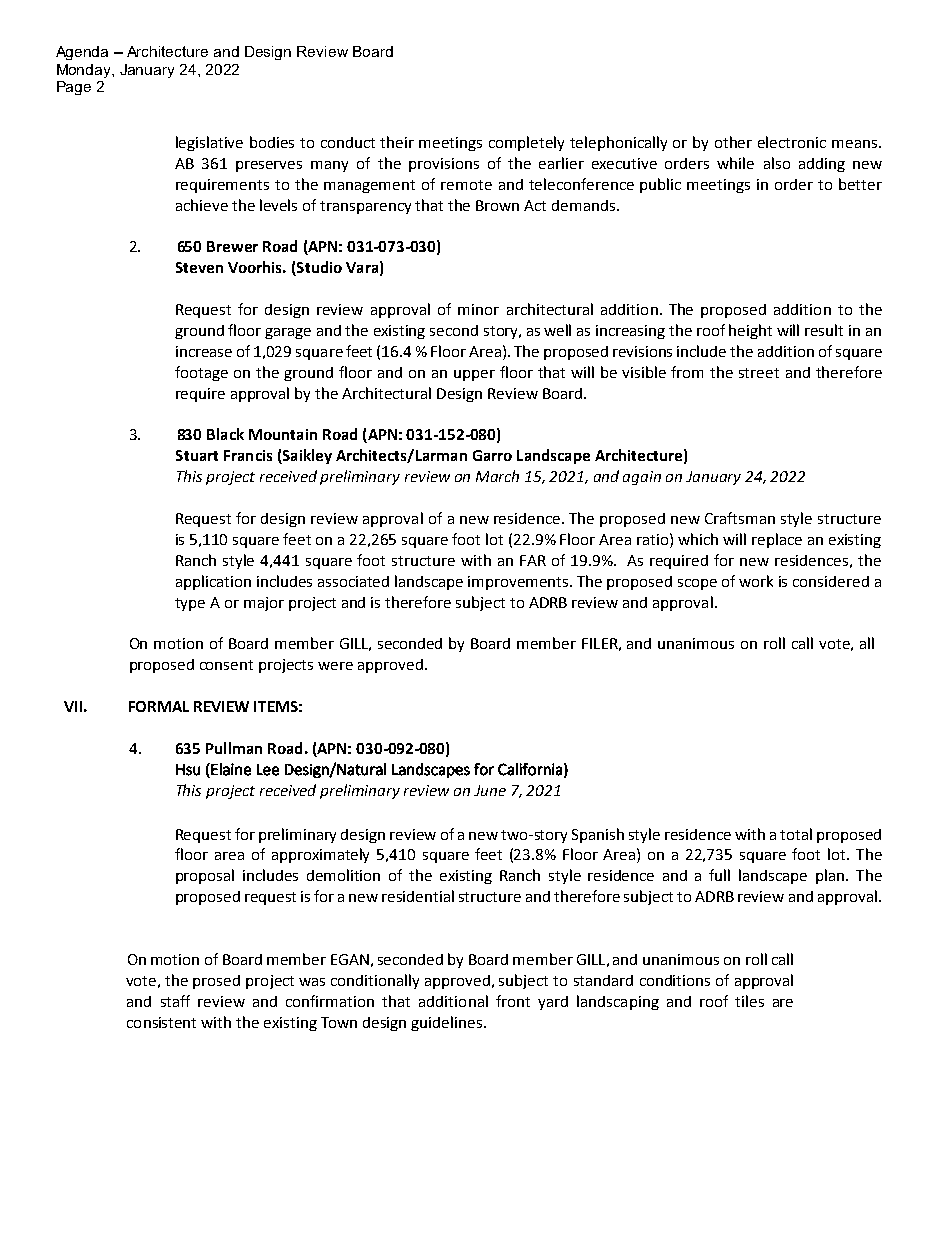 The height and width of the page is (1233, 952). Describe the element at coordinates (175, 1001) in the page. I see `staff` at that location.
